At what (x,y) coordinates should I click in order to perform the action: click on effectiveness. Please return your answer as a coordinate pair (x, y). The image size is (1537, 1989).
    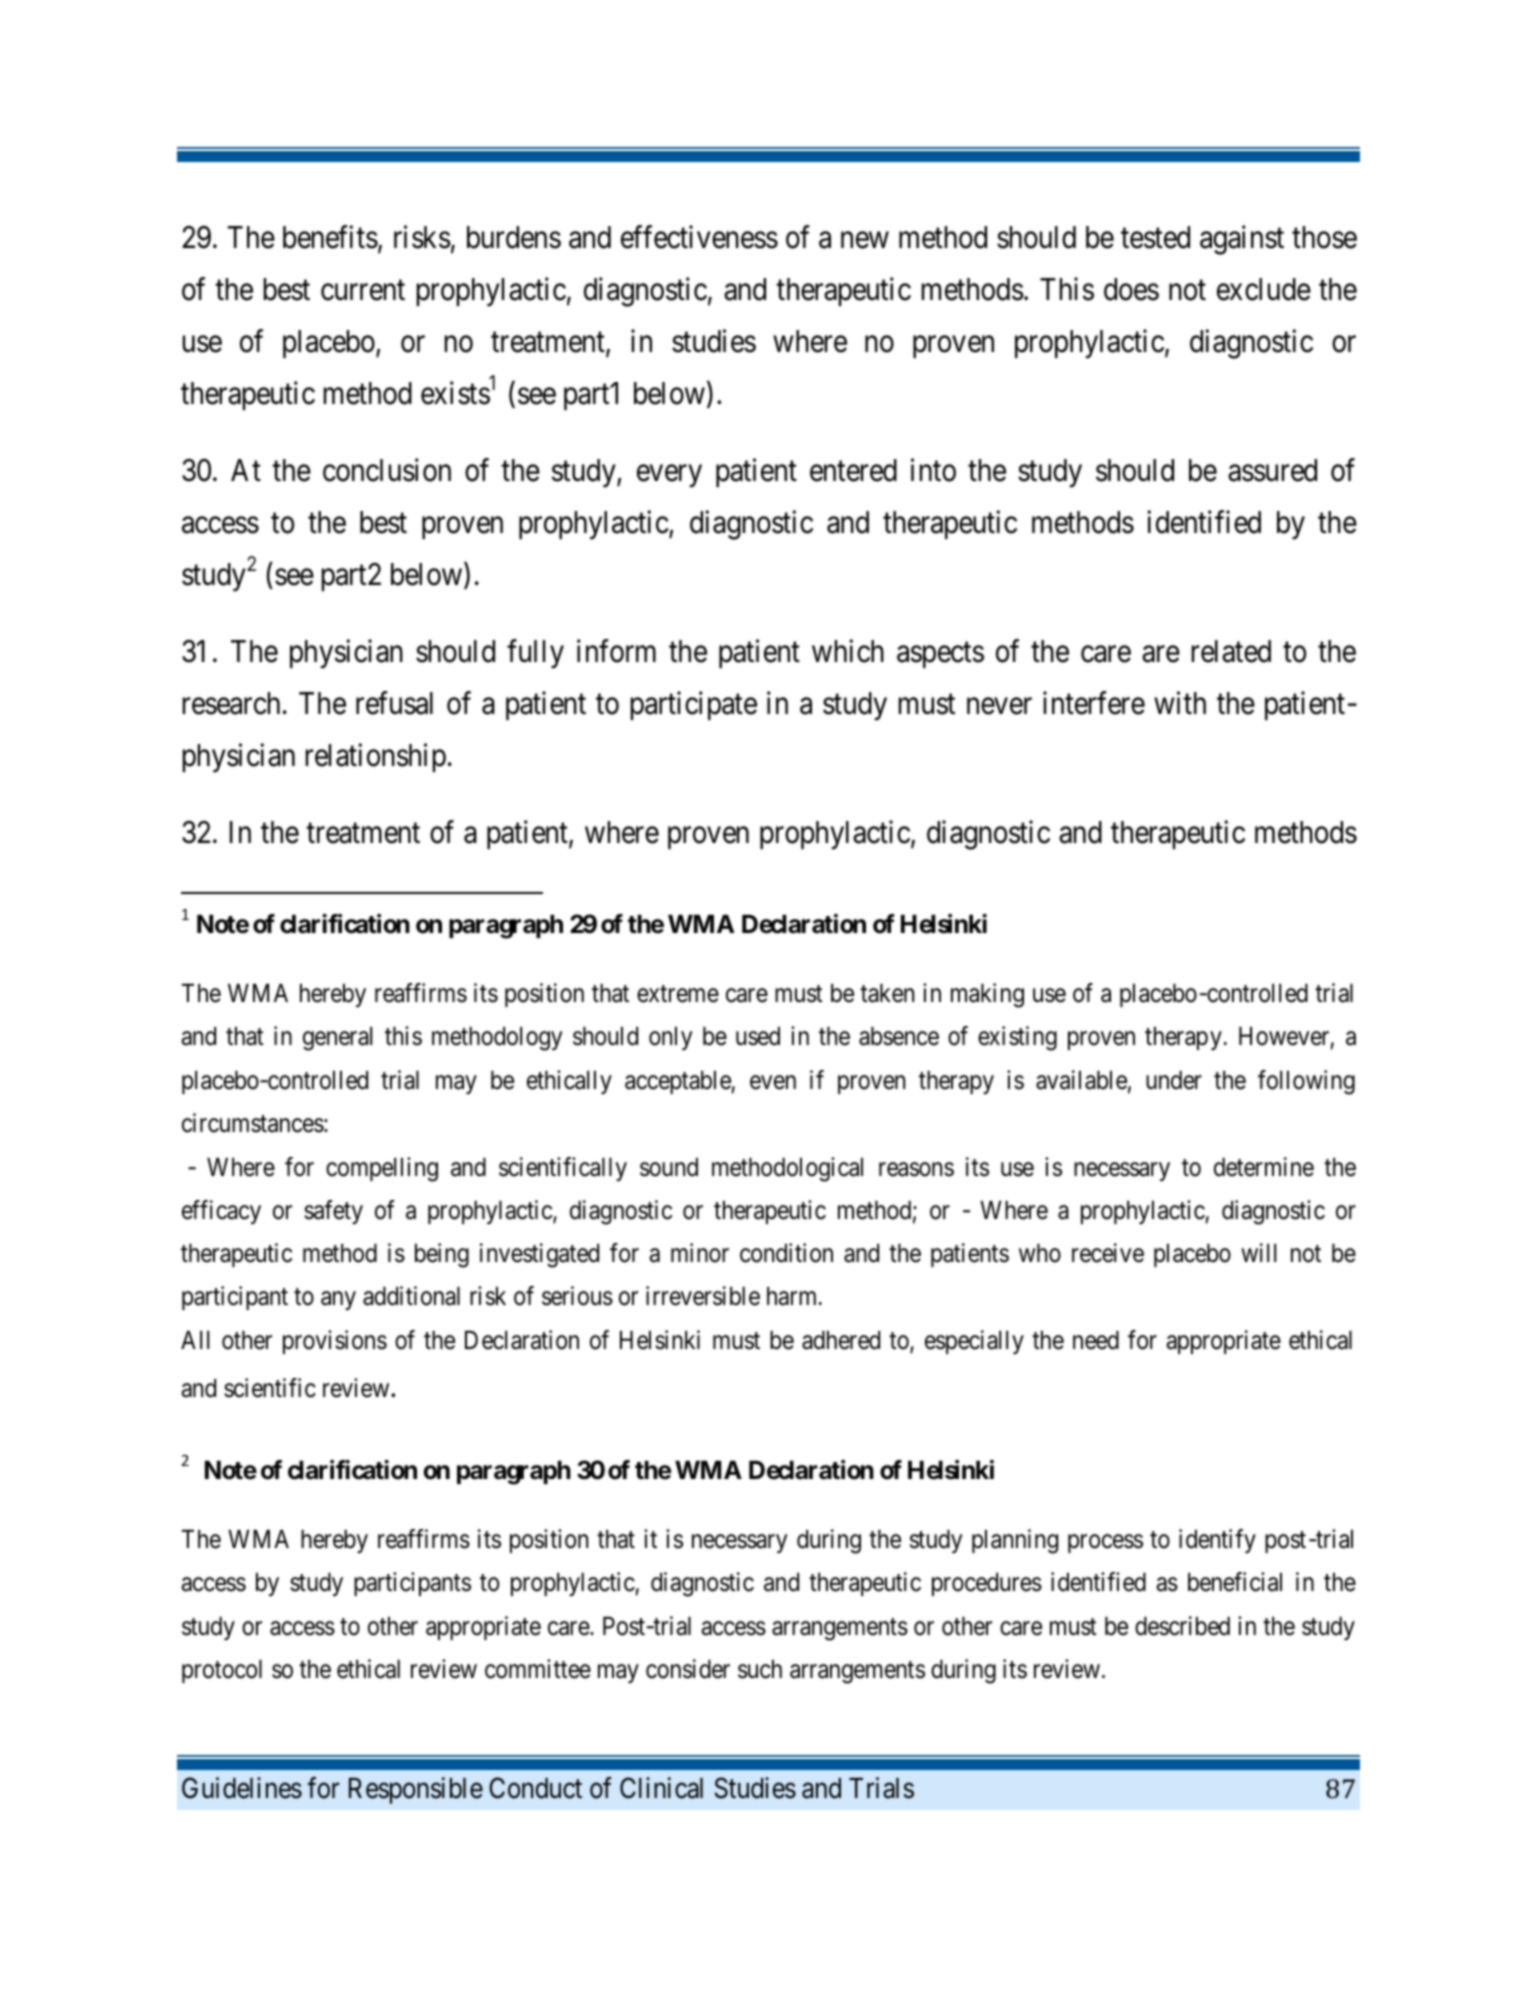
    Looking at the image, I should click on (699, 237).
